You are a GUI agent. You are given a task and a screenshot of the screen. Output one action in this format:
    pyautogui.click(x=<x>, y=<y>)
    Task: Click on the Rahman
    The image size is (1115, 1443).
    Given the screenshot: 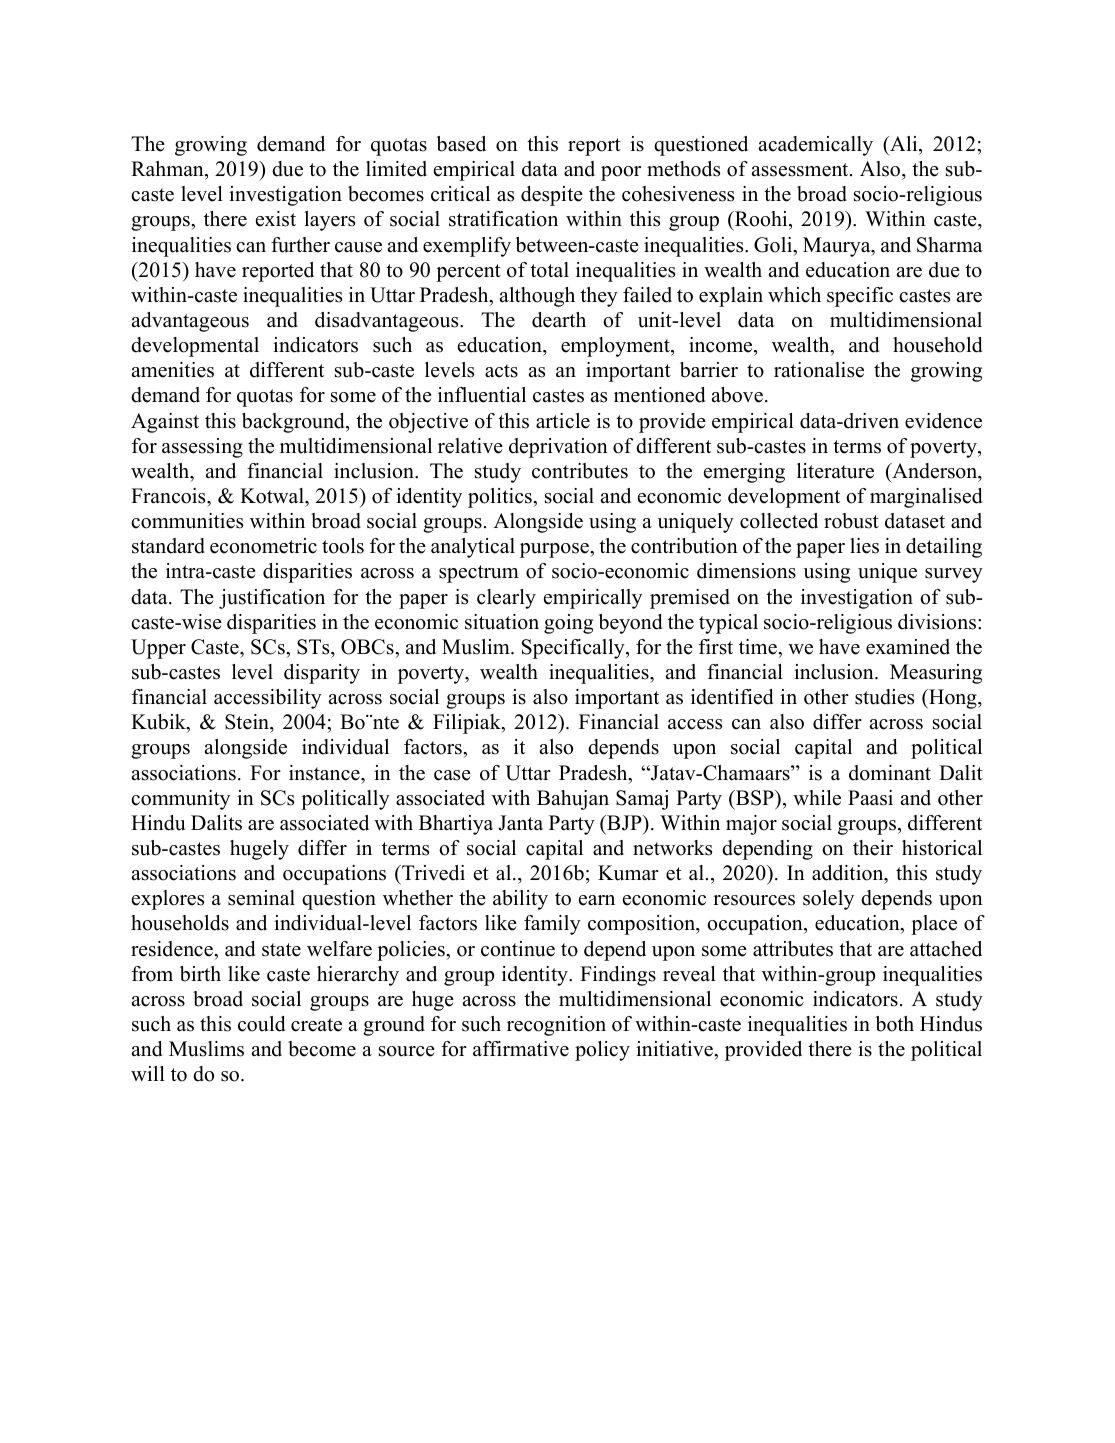 What is the action you would take?
    pyautogui.click(x=168, y=168)
